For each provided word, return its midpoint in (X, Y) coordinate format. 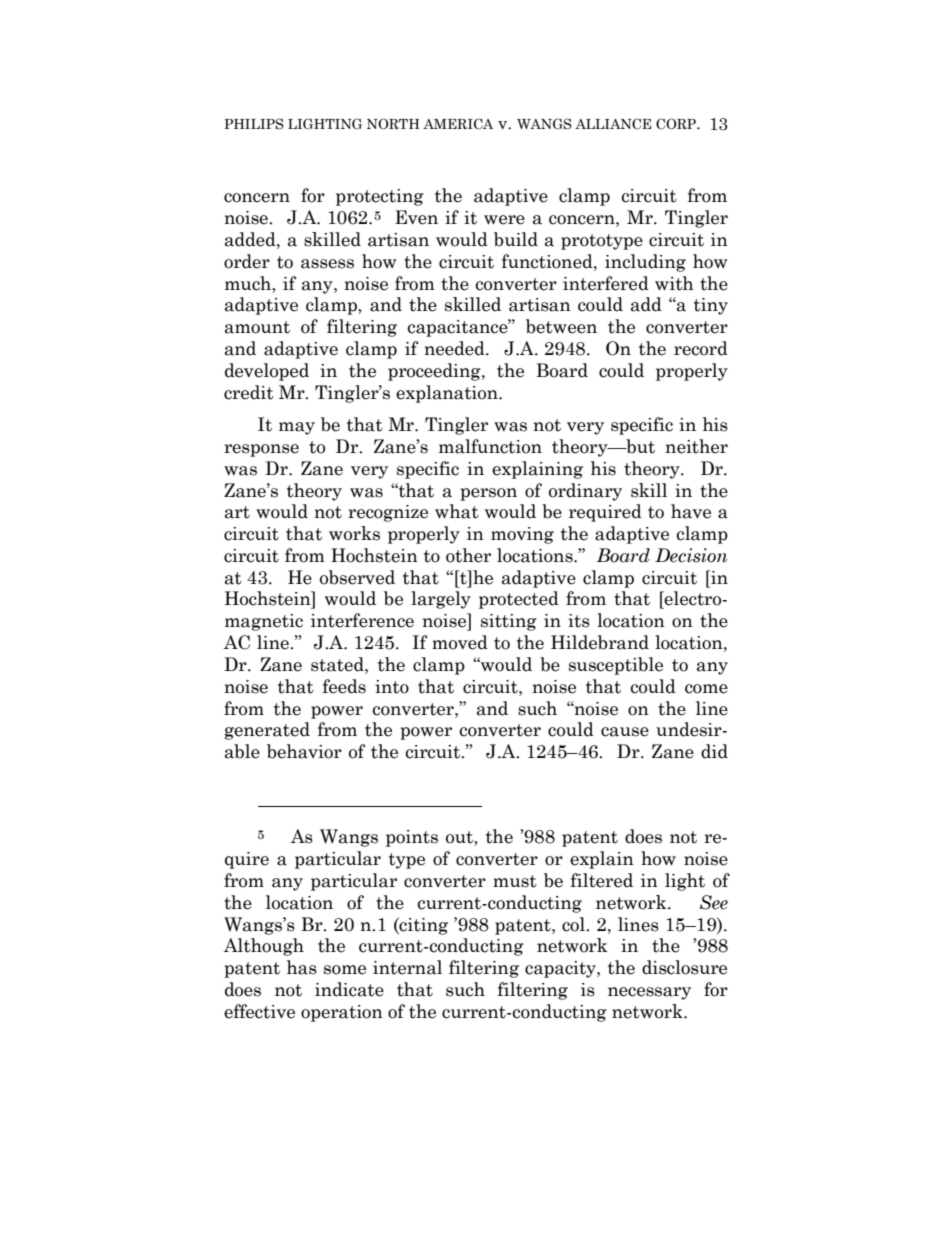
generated (267, 731)
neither (696, 446)
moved (460, 642)
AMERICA (458, 124)
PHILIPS (254, 124)
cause (625, 732)
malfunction (490, 446)
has (302, 967)
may (297, 428)
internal (407, 967)
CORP (677, 124)
